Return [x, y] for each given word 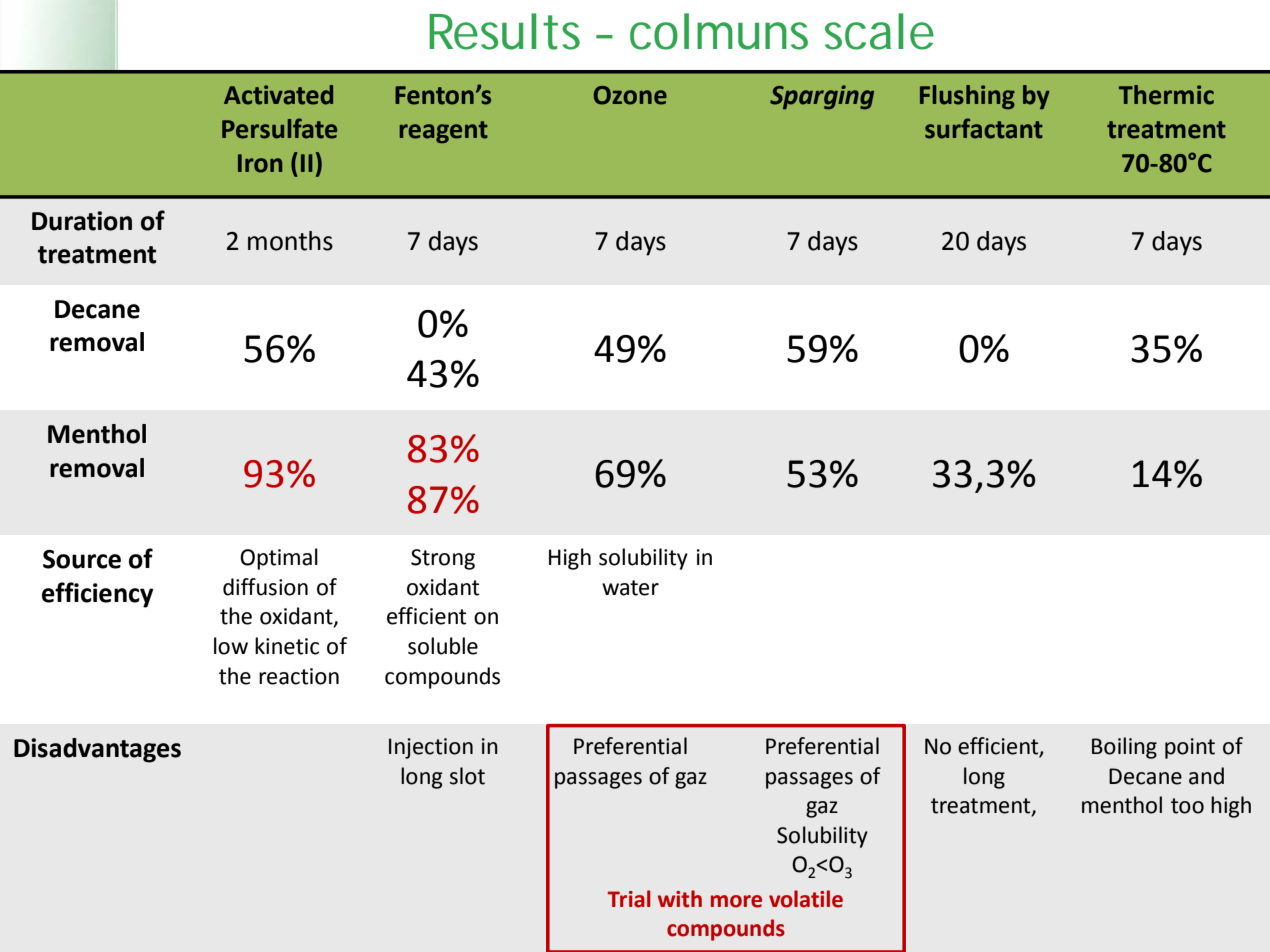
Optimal [279, 559]
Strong [443, 559]
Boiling [1124, 748]
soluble [443, 646]
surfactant [984, 128]
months [290, 241]
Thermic [1166, 95]
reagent [444, 132]
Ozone [630, 95]
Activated [278, 95]
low [231, 646]
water [630, 588]
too [1187, 806]
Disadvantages [97, 750]
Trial [629, 899]
